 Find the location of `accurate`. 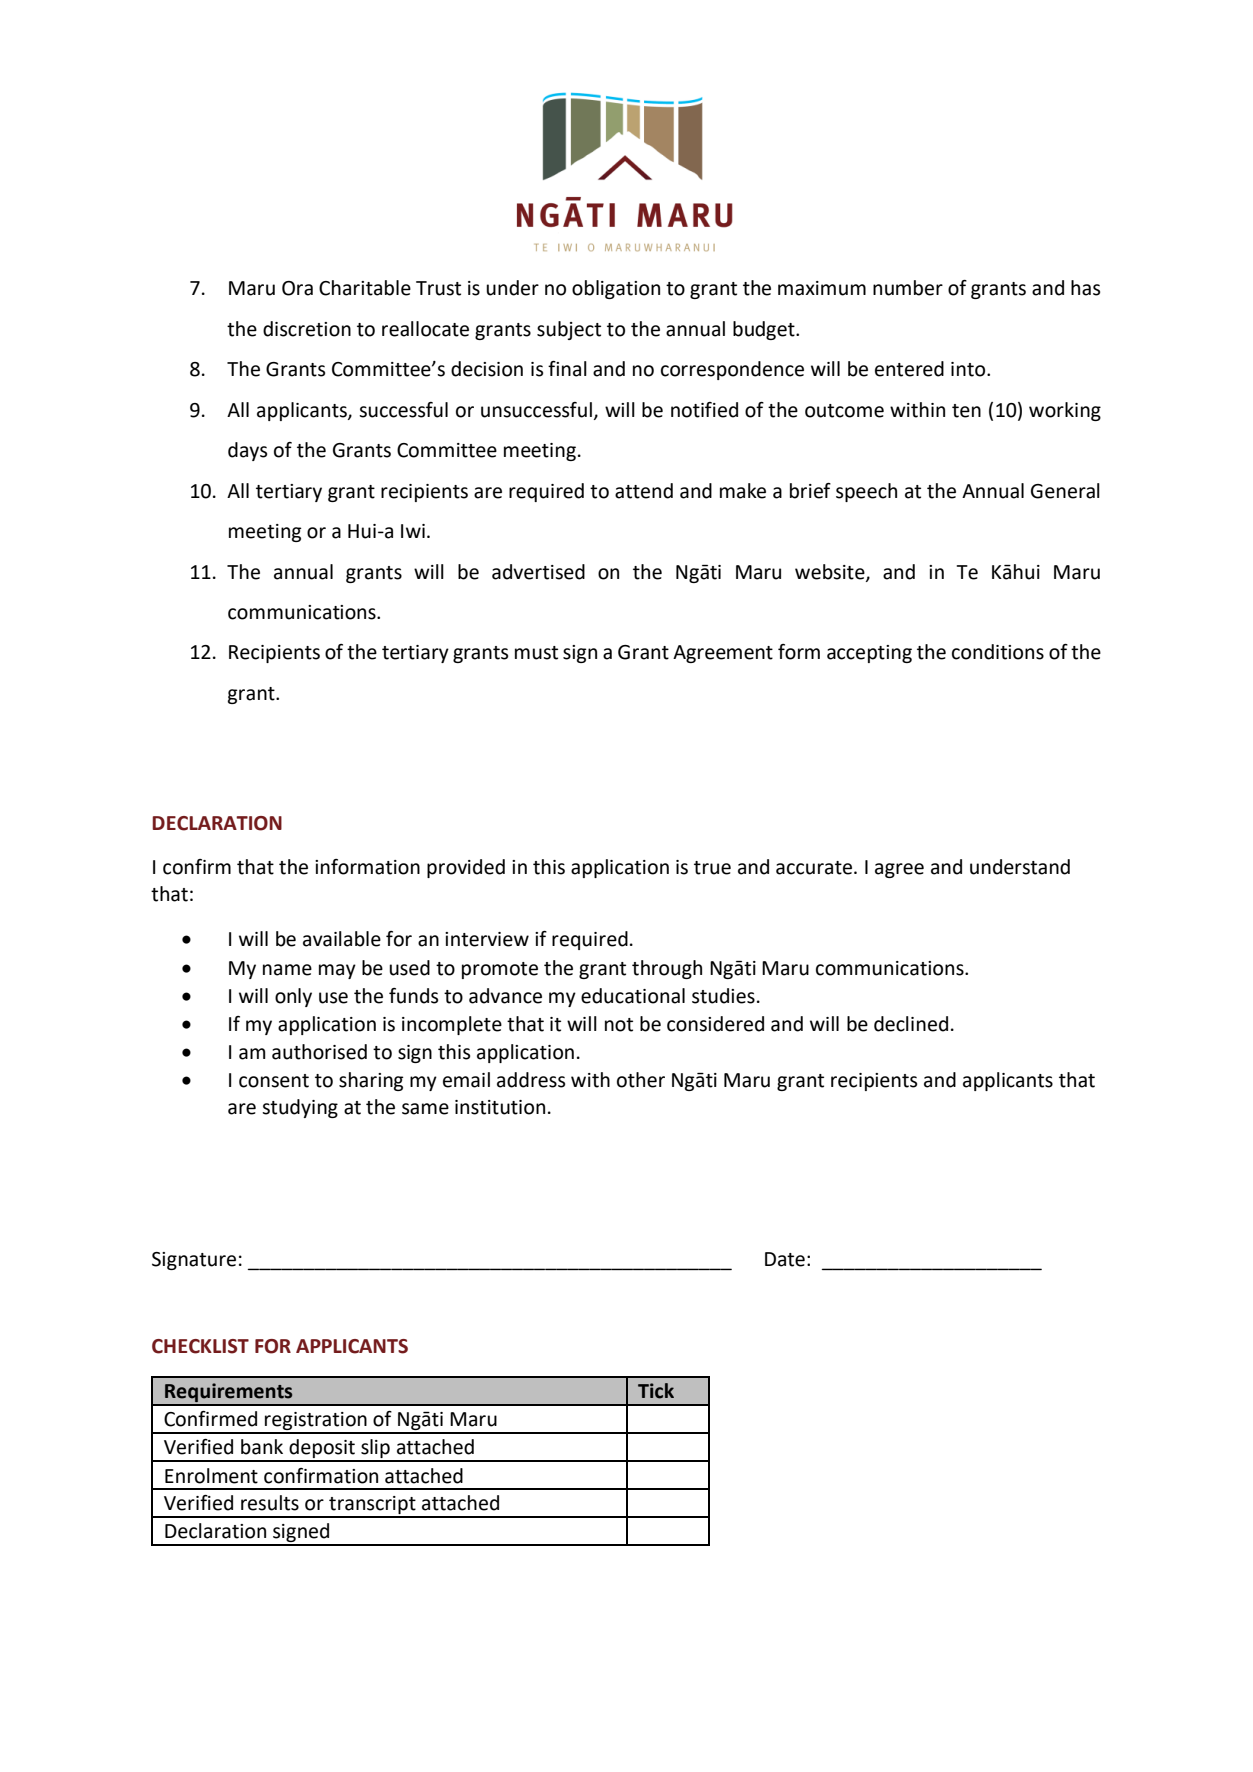

accurate is located at coordinates (815, 868).
